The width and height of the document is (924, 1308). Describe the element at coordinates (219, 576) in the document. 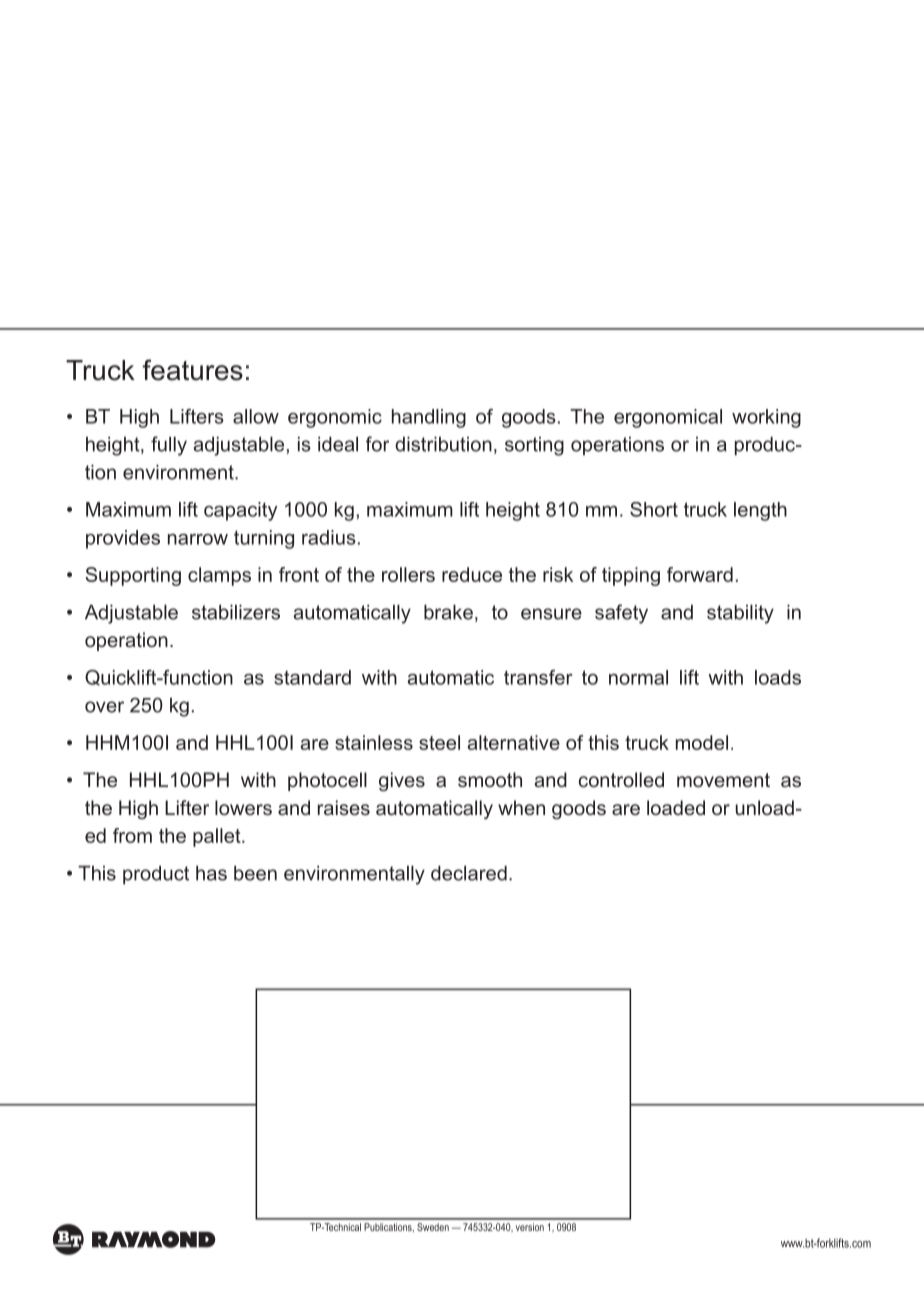

I see `clamps` at that location.
